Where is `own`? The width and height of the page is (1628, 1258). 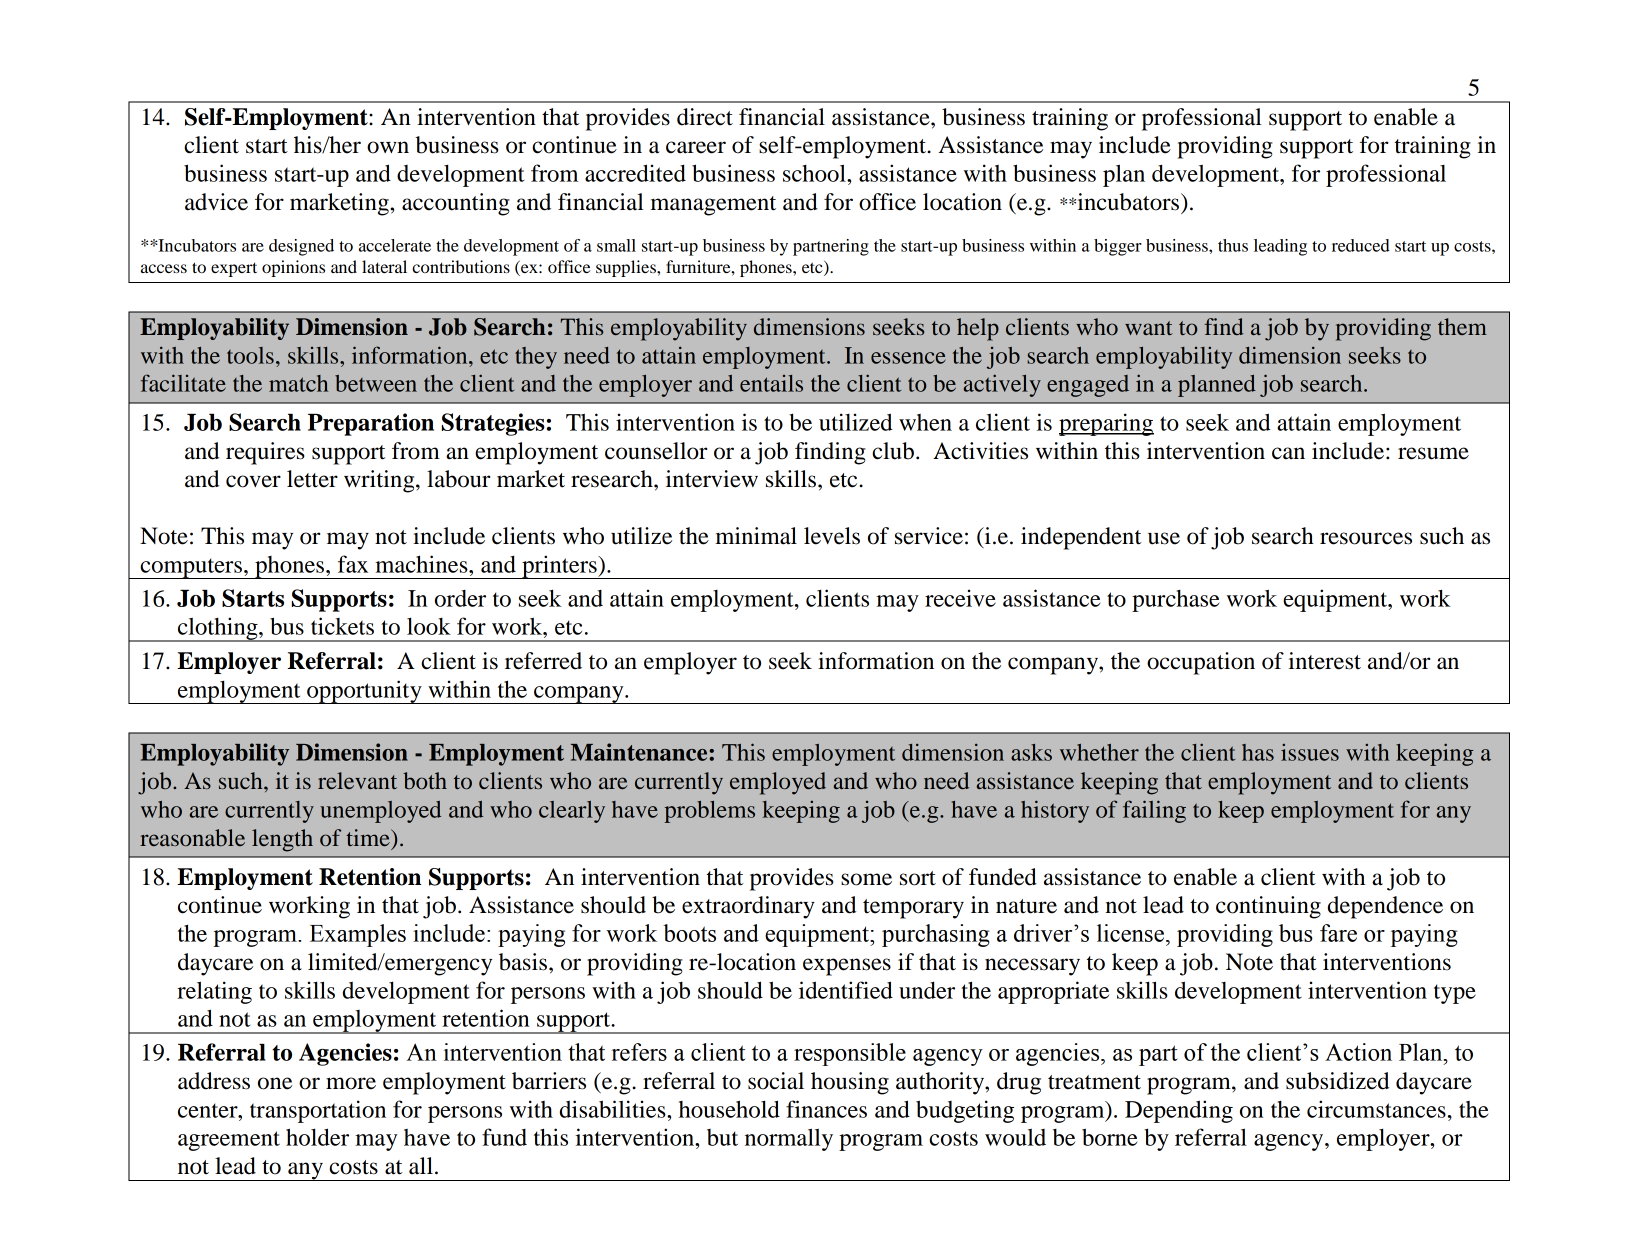 own is located at coordinates (388, 147).
